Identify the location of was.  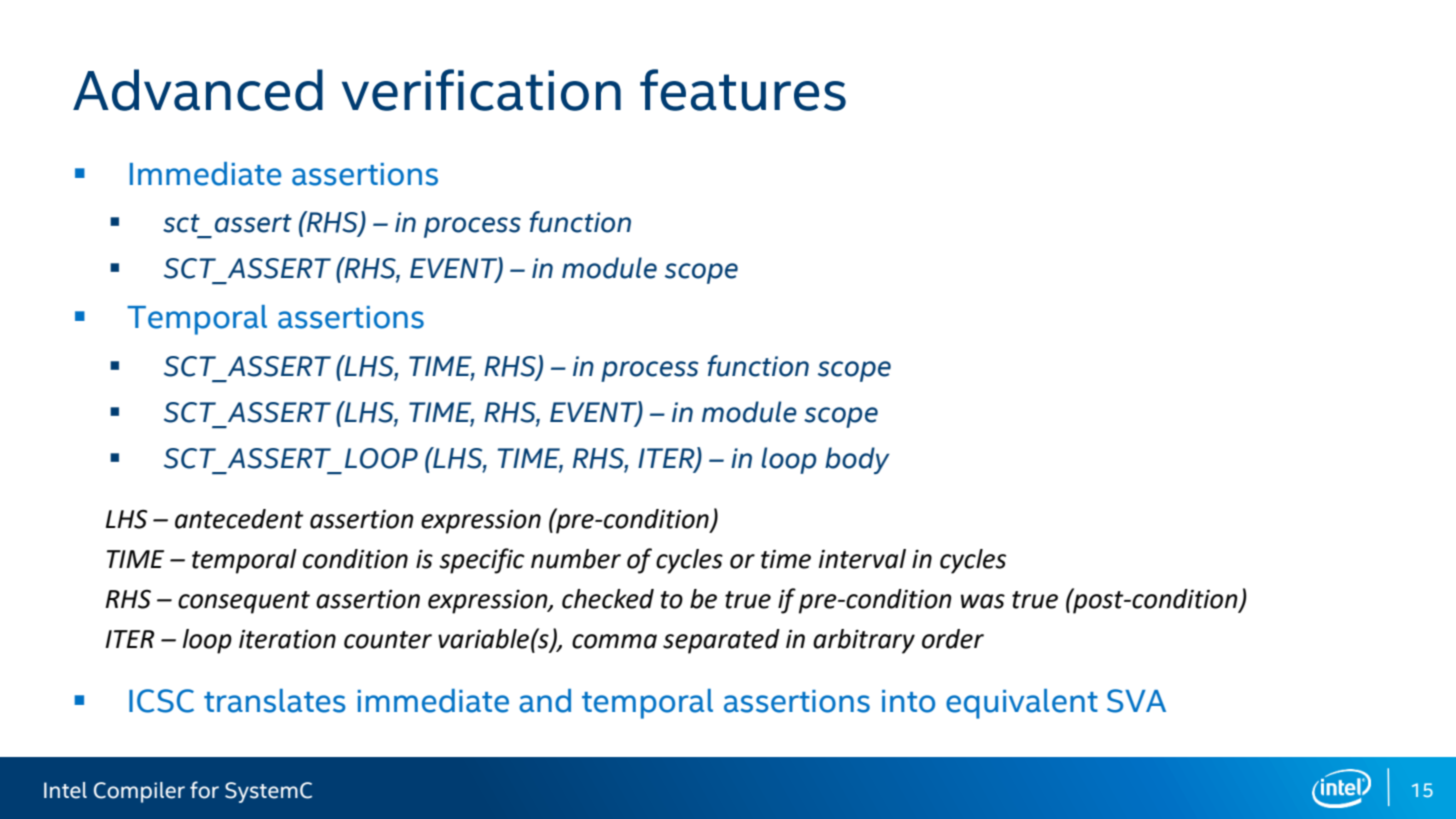
(983, 601).
